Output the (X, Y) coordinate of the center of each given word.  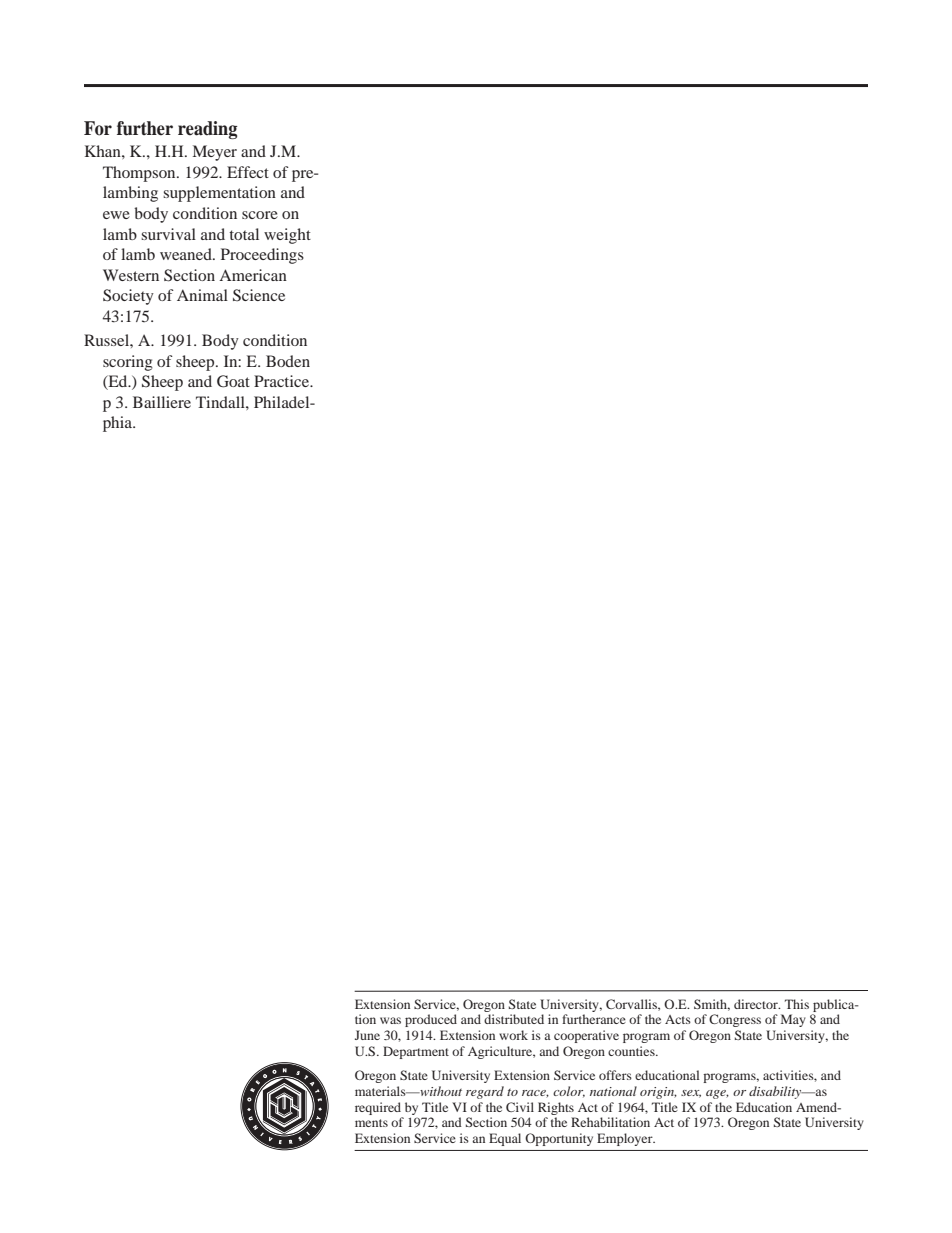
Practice (282, 381)
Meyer (215, 153)
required (378, 1108)
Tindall (221, 402)
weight (287, 236)
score (260, 215)
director (757, 1004)
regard (485, 1092)
